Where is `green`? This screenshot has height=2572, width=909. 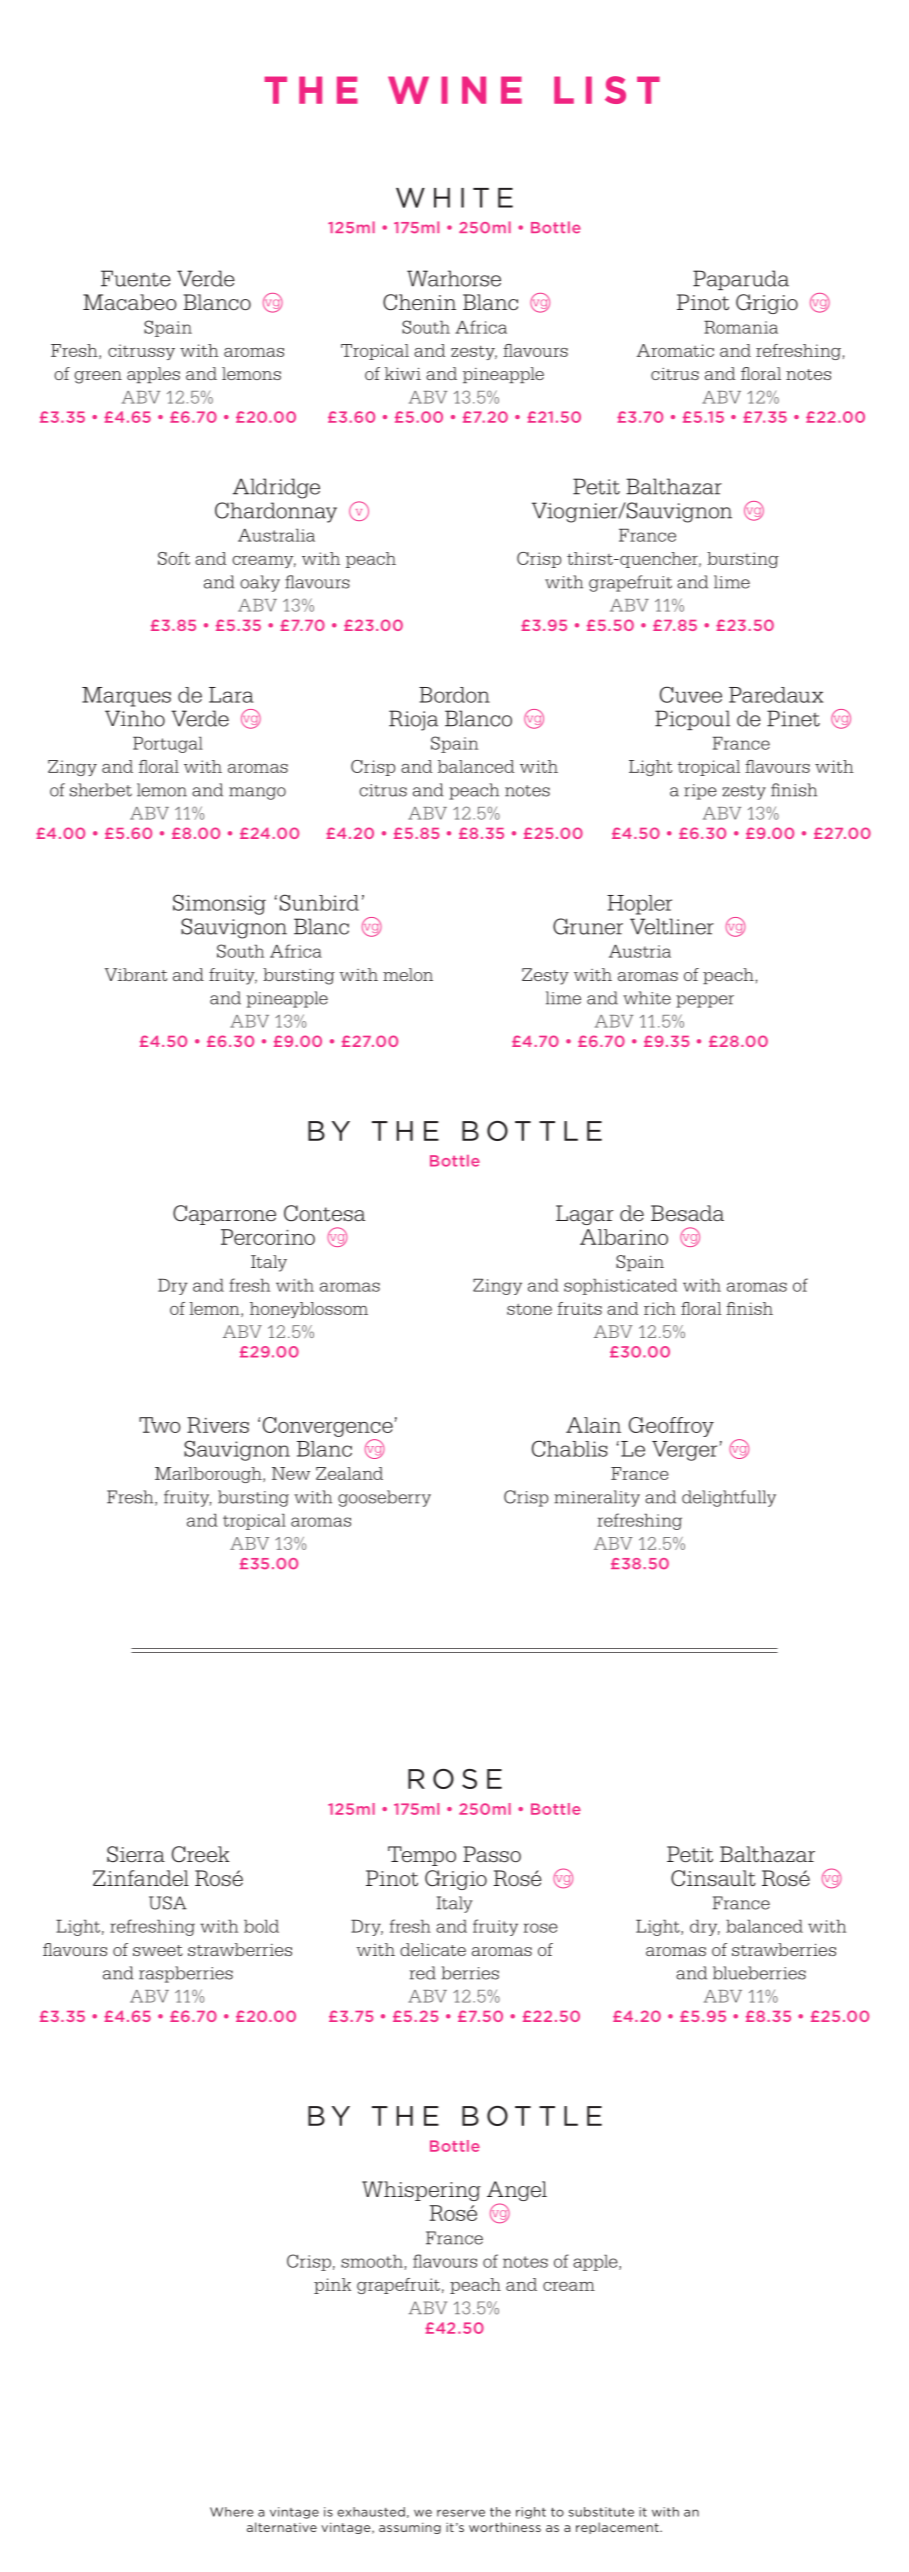
green is located at coordinates (98, 377).
